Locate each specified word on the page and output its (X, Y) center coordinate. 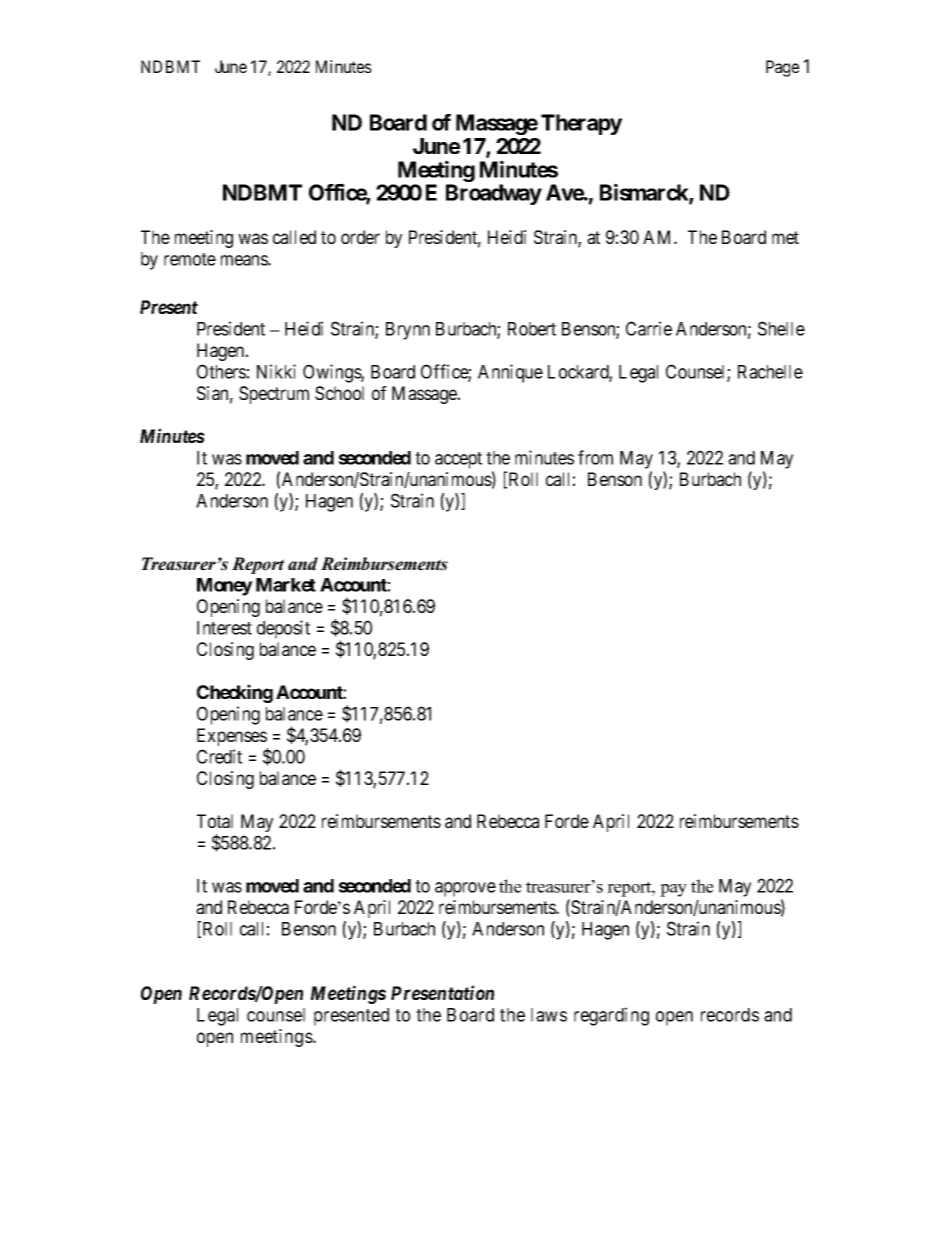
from (595, 457)
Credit (219, 756)
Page (782, 68)
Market (286, 585)
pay (673, 890)
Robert (532, 329)
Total (215, 821)
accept (458, 460)
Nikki (276, 371)
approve (465, 889)
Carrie (649, 328)
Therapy (581, 124)
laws (549, 1015)
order (360, 237)
